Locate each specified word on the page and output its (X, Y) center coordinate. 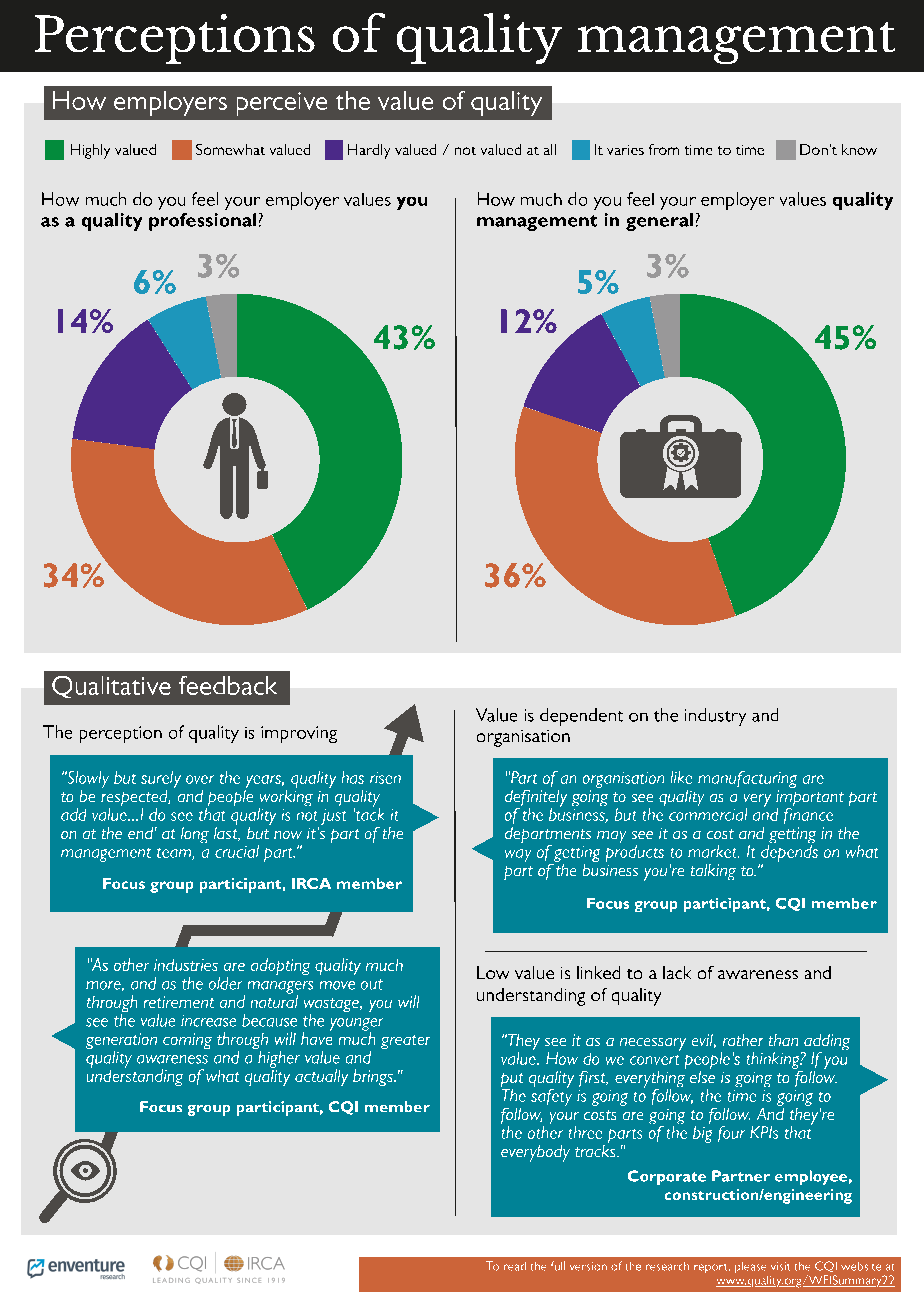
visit (780, 1266)
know (859, 149)
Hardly (369, 151)
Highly (90, 151)
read (515, 1266)
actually (321, 1077)
